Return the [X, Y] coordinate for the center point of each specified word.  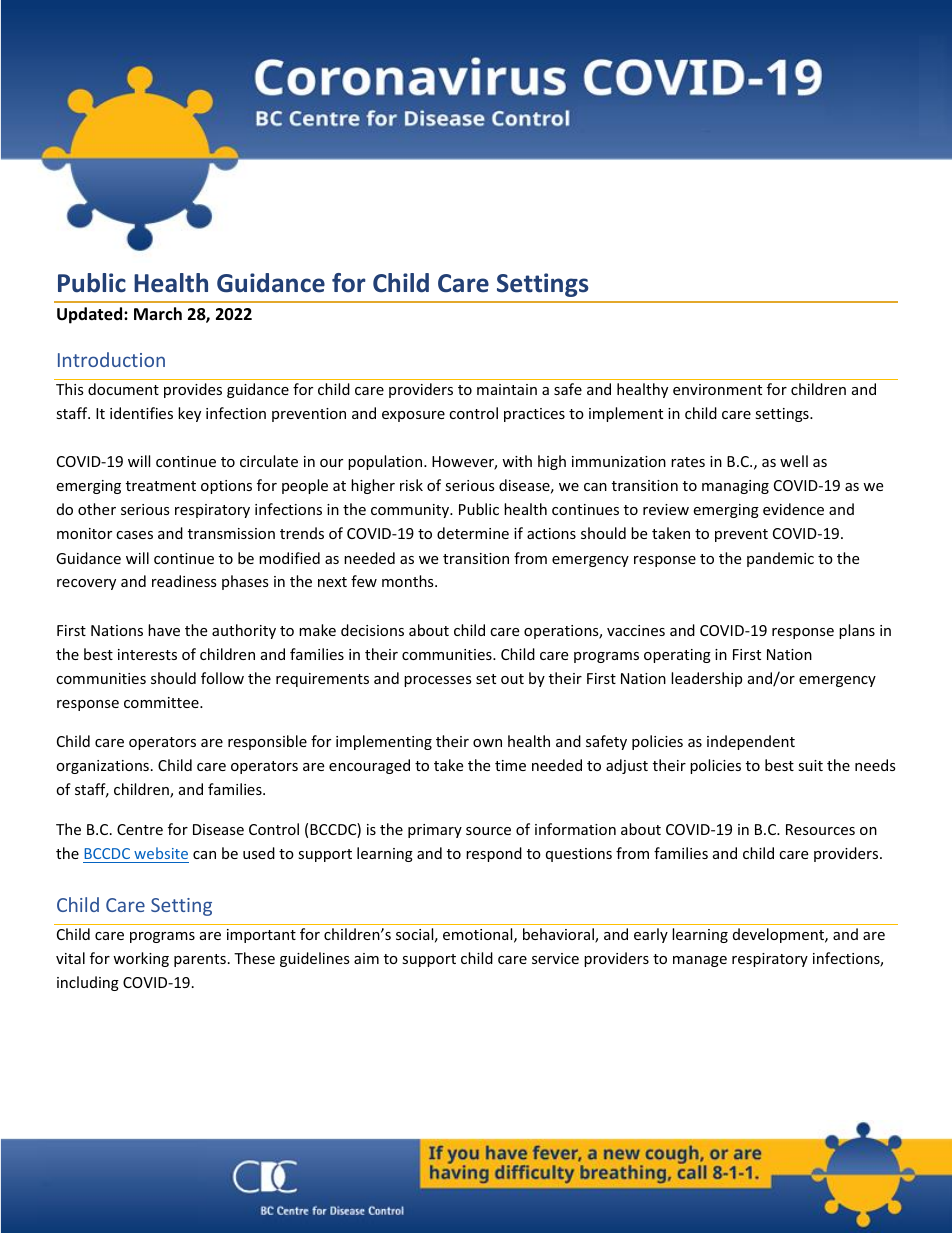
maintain [507, 389]
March [158, 313]
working [141, 959]
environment [717, 389]
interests [147, 654]
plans [857, 631]
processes [438, 681]
